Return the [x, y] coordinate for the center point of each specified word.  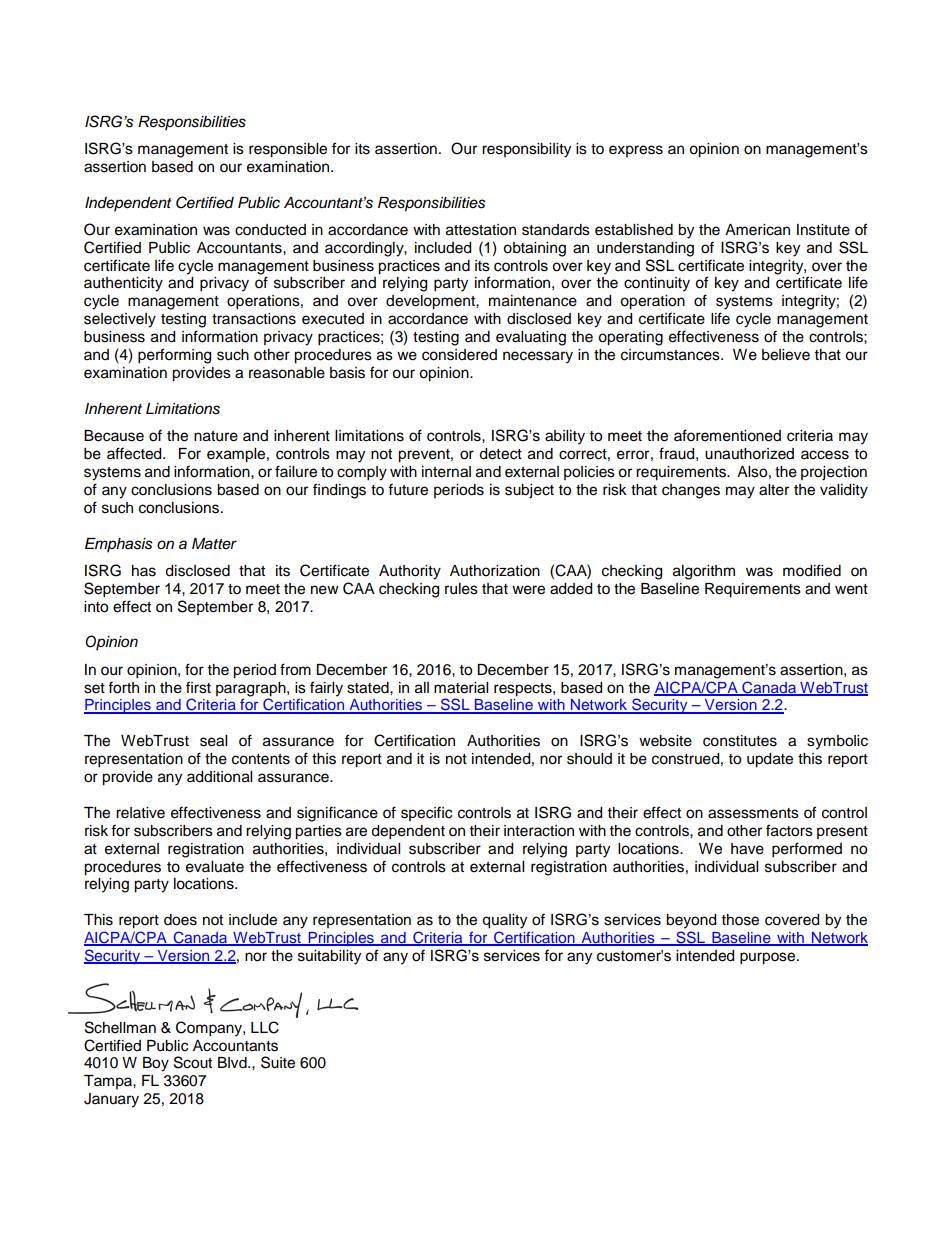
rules [461, 589]
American [757, 230]
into [96, 607]
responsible [288, 150]
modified [812, 570]
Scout [193, 1062]
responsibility [526, 150]
